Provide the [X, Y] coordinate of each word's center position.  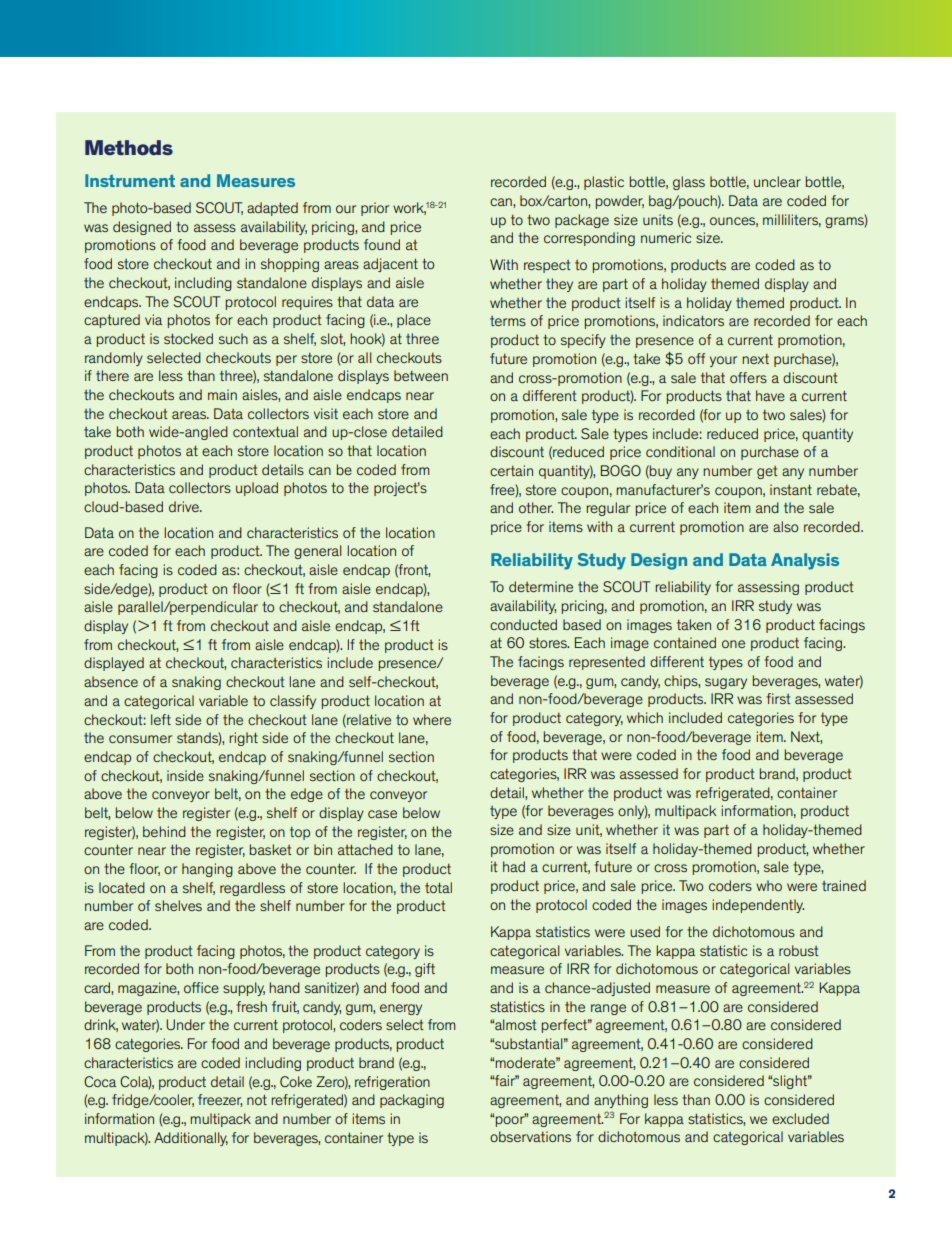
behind [164, 831]
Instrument [130, 180]
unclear [777, 181]
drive [185, 506]
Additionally [191, 1139]
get [767, 472]
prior [375, 209]
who [769, 885]
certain [511, 470]
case [382, 814]
